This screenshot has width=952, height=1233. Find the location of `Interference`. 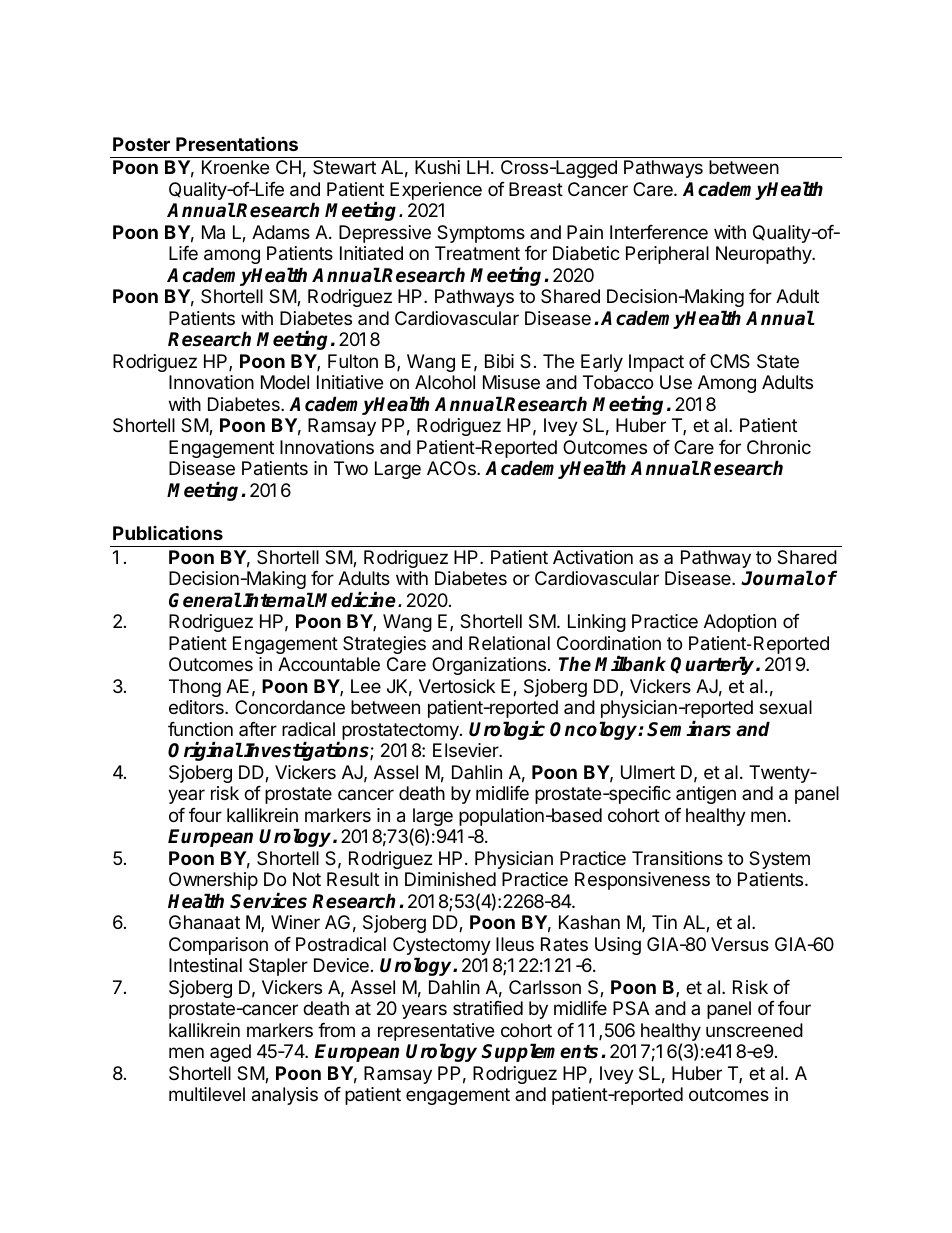

Interference is located at coordinates (659, 232).
